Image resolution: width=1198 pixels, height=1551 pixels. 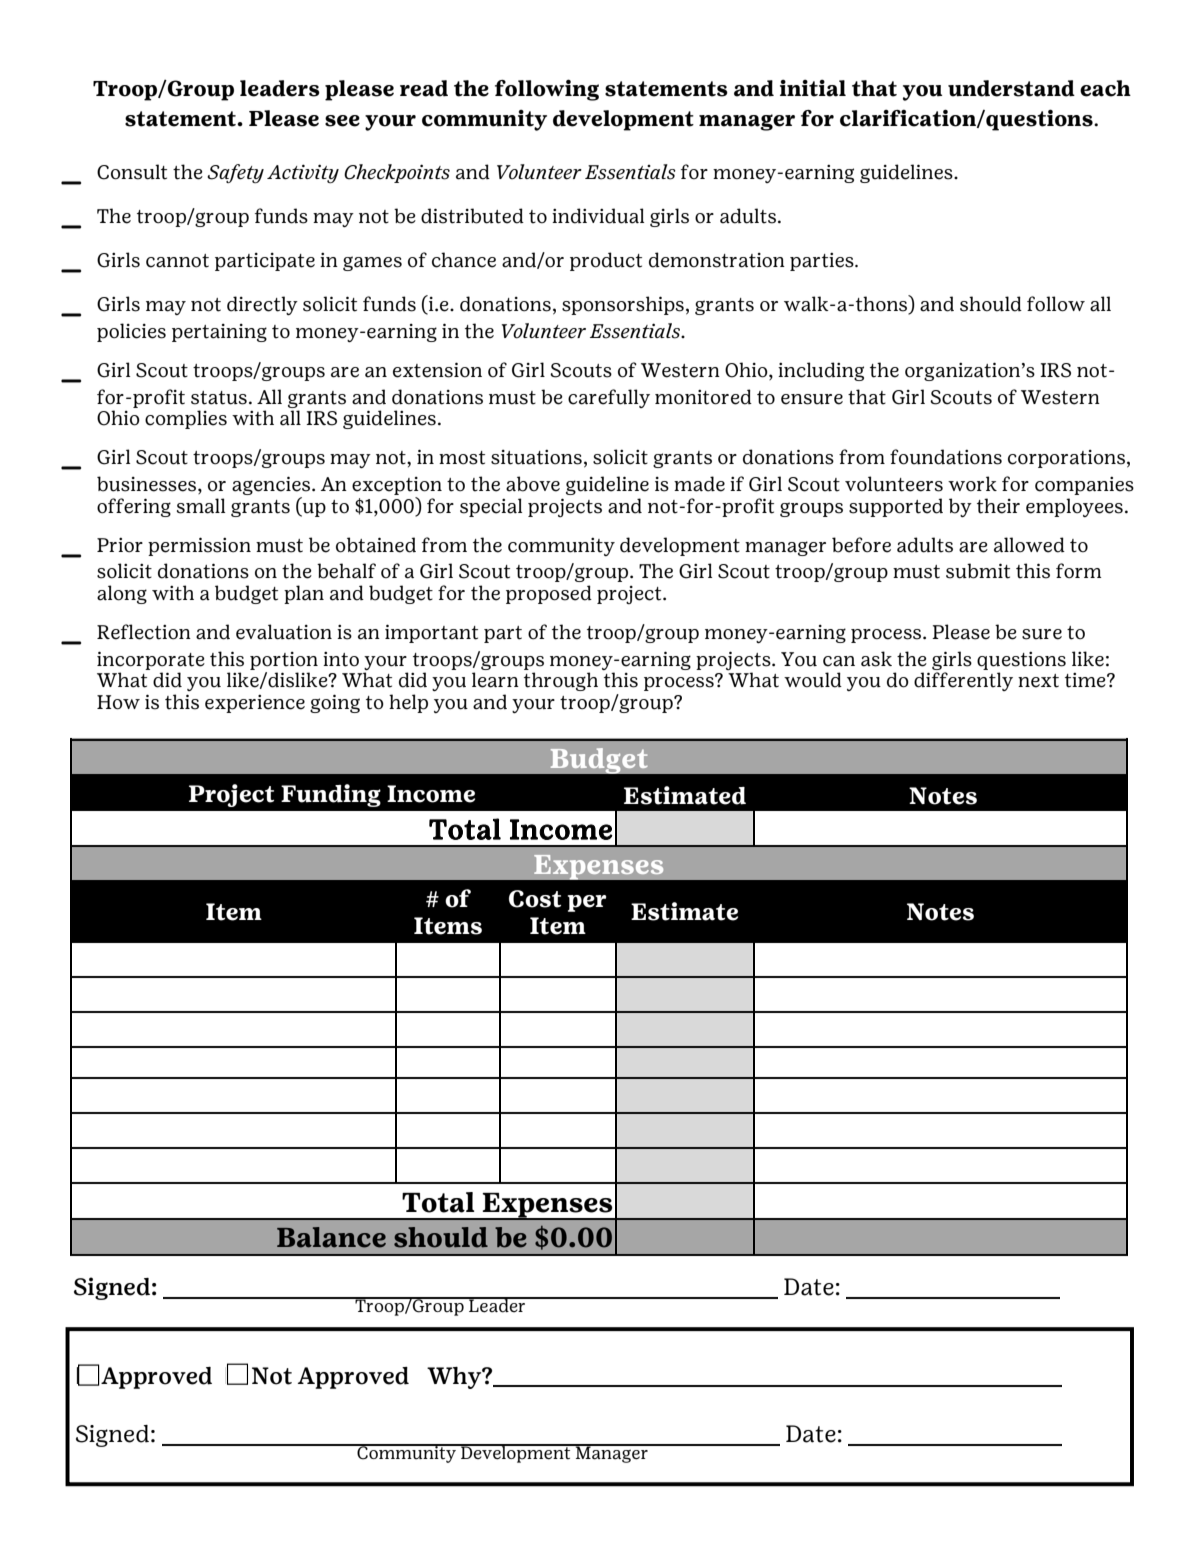 What do you see at coordinates (598, 216) in the screenshot?
I see `individual` at bounding box center [598, 216].
